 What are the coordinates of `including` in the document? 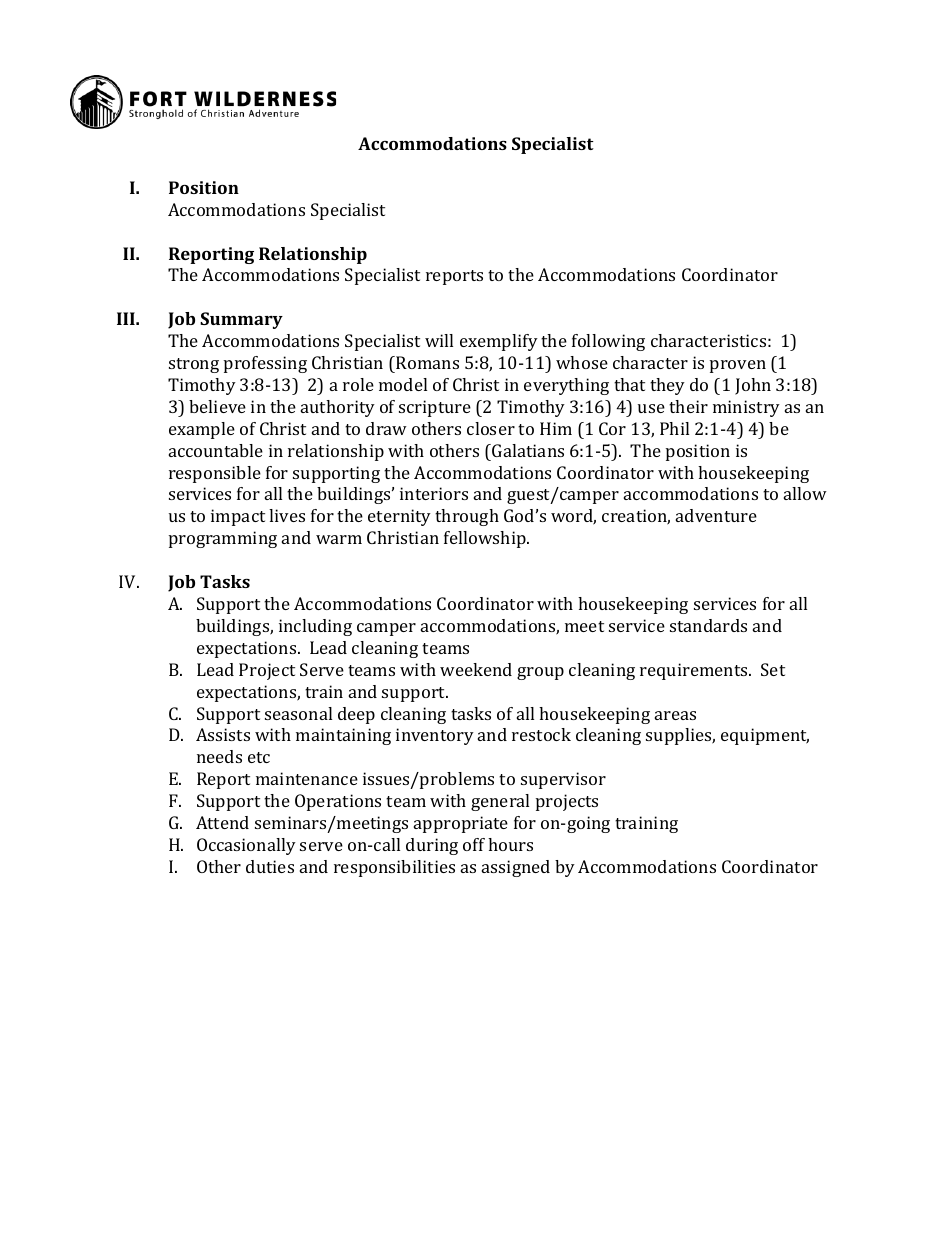 It's located at (315, 627).
